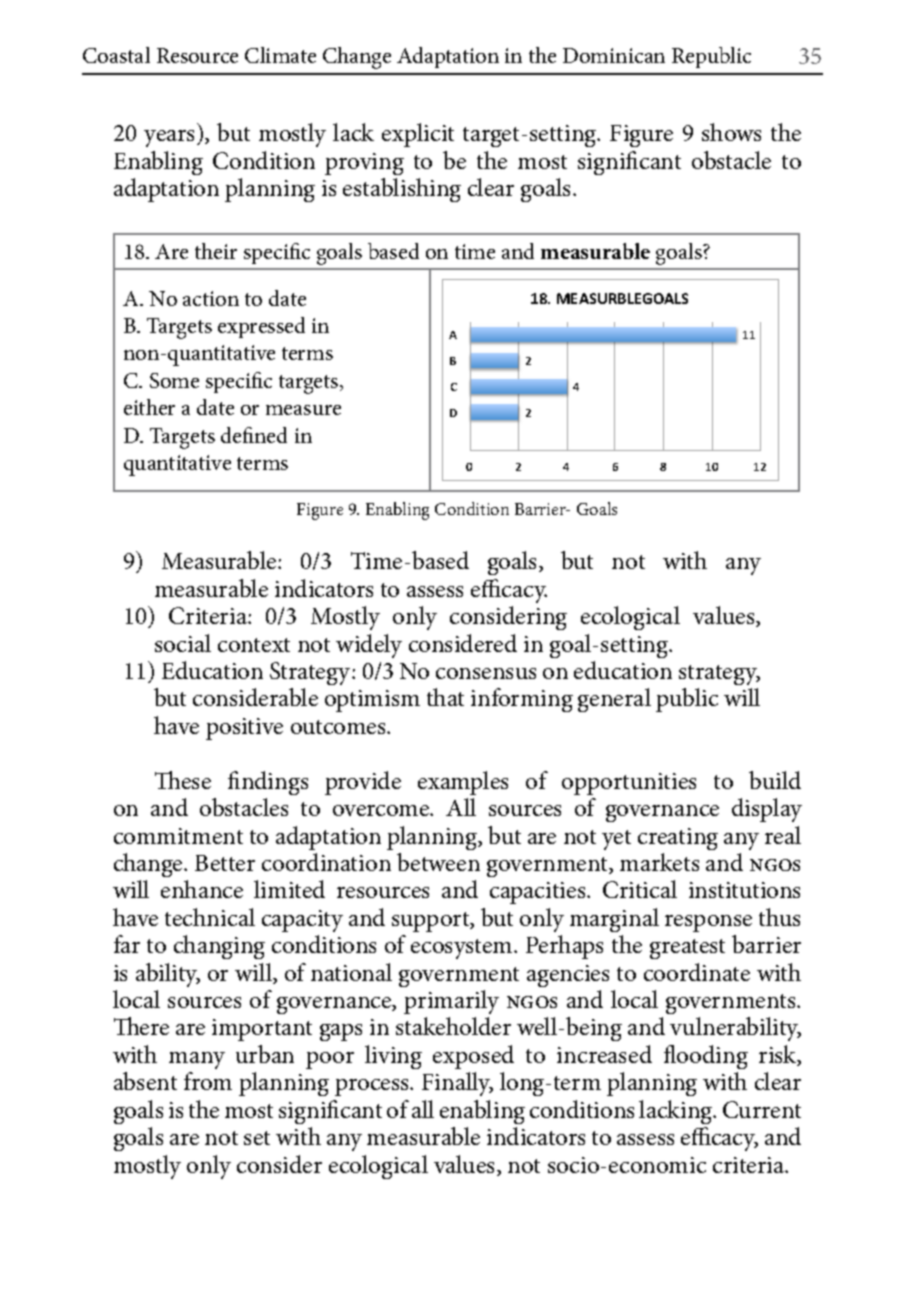  I want to click on general, so click(614, 700).
